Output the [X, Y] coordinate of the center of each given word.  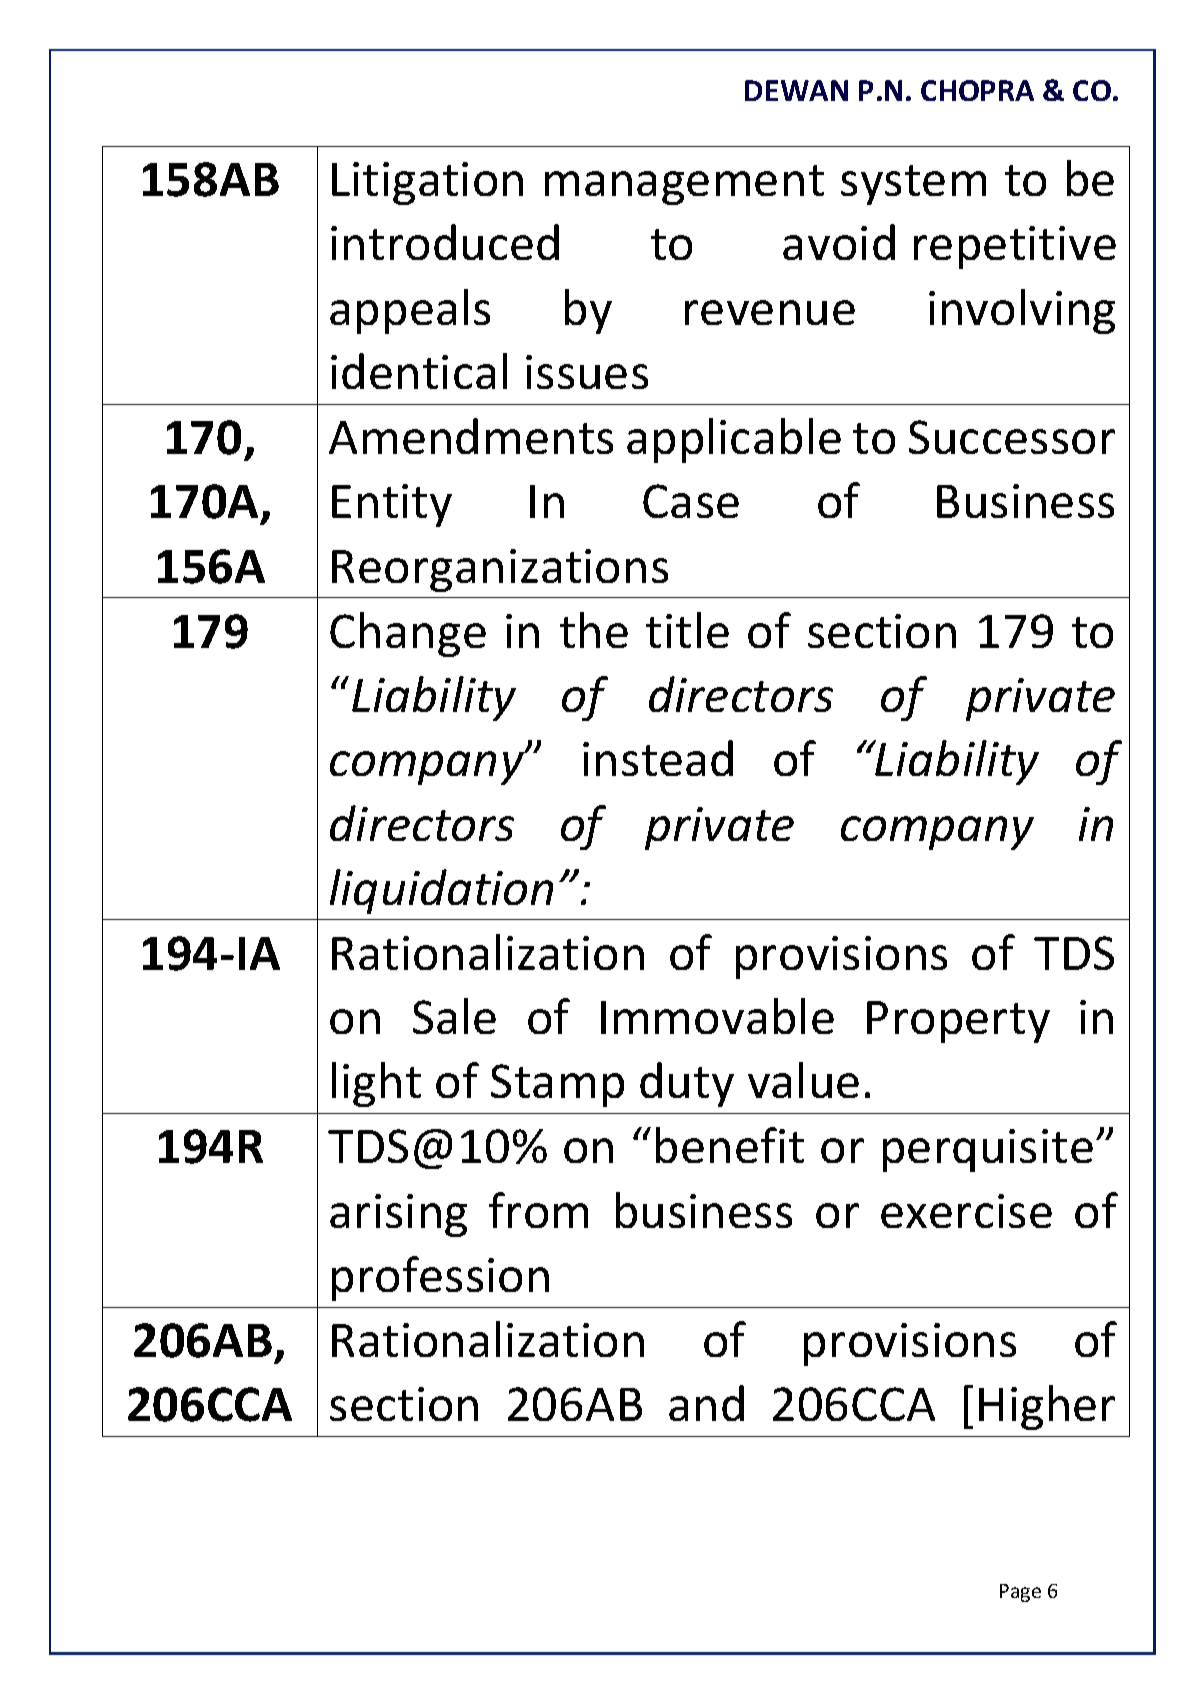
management [684, 185]
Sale [454, 1016]
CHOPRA [977, 90]
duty [687, 1084]
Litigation [427, 183]
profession [440, 1278]
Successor [1012, 437]
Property [958, 1022]
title [687, 630]
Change [408, 634]
